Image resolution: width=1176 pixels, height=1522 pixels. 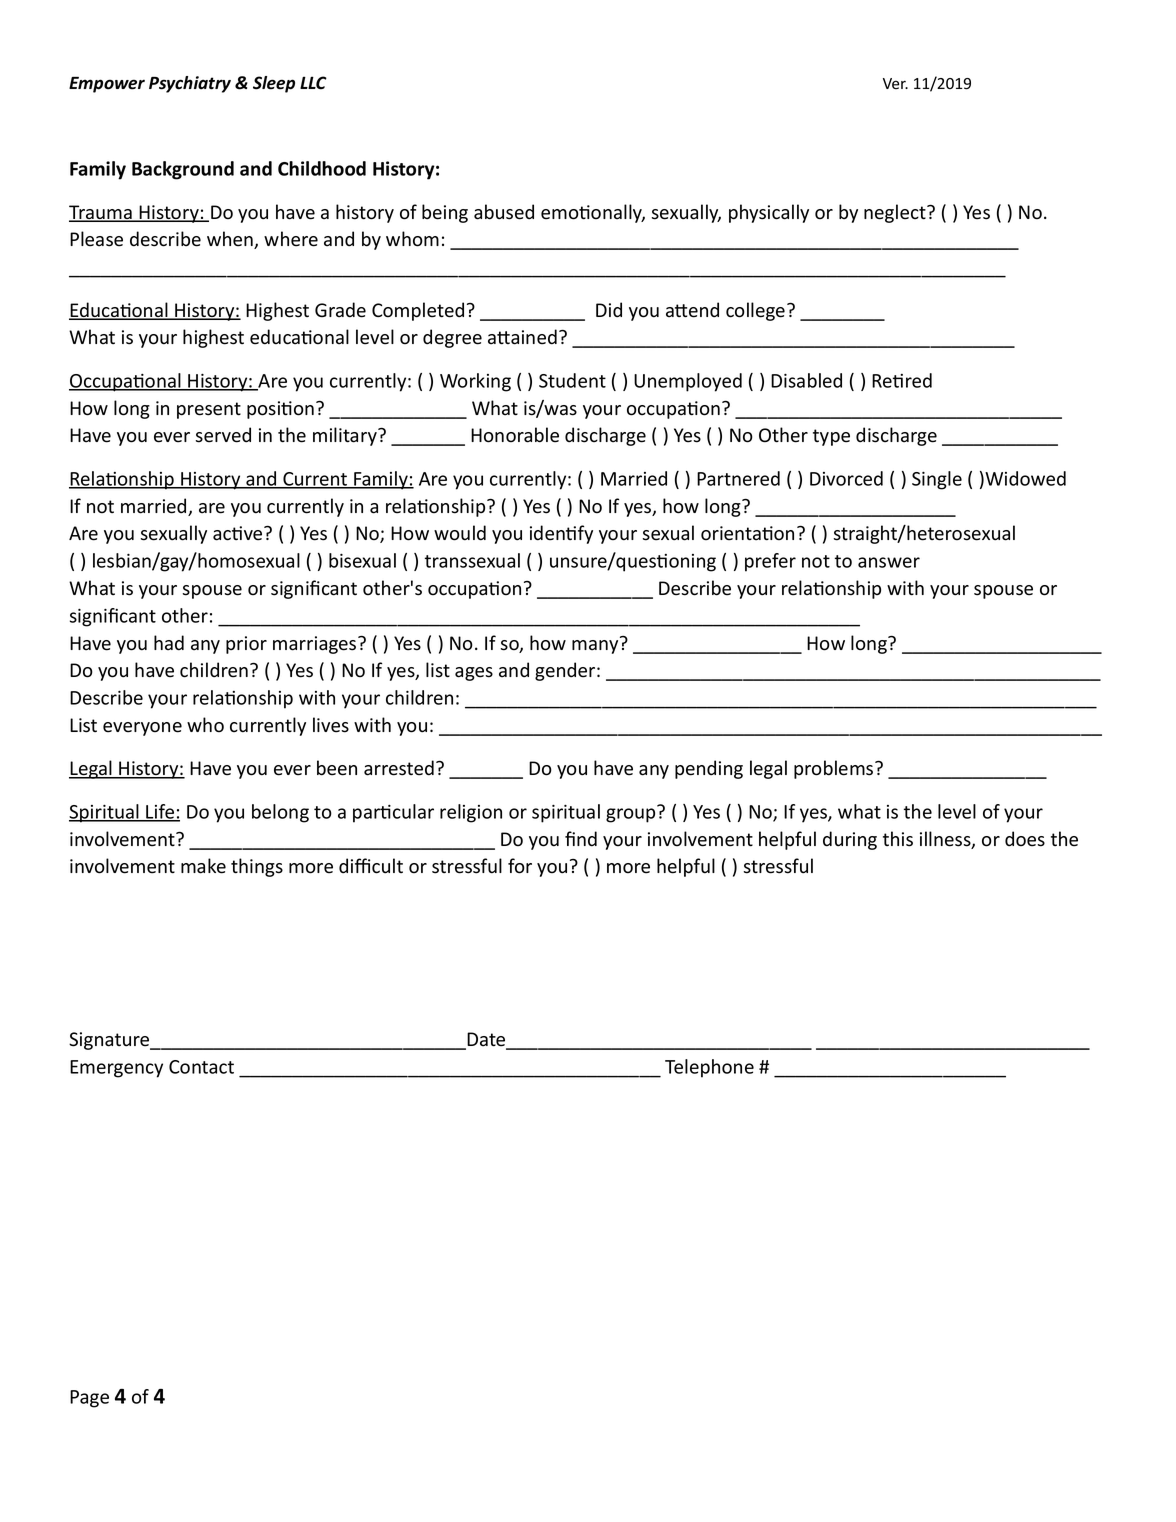 I want to click on problems, so click(x=835, y=769).
